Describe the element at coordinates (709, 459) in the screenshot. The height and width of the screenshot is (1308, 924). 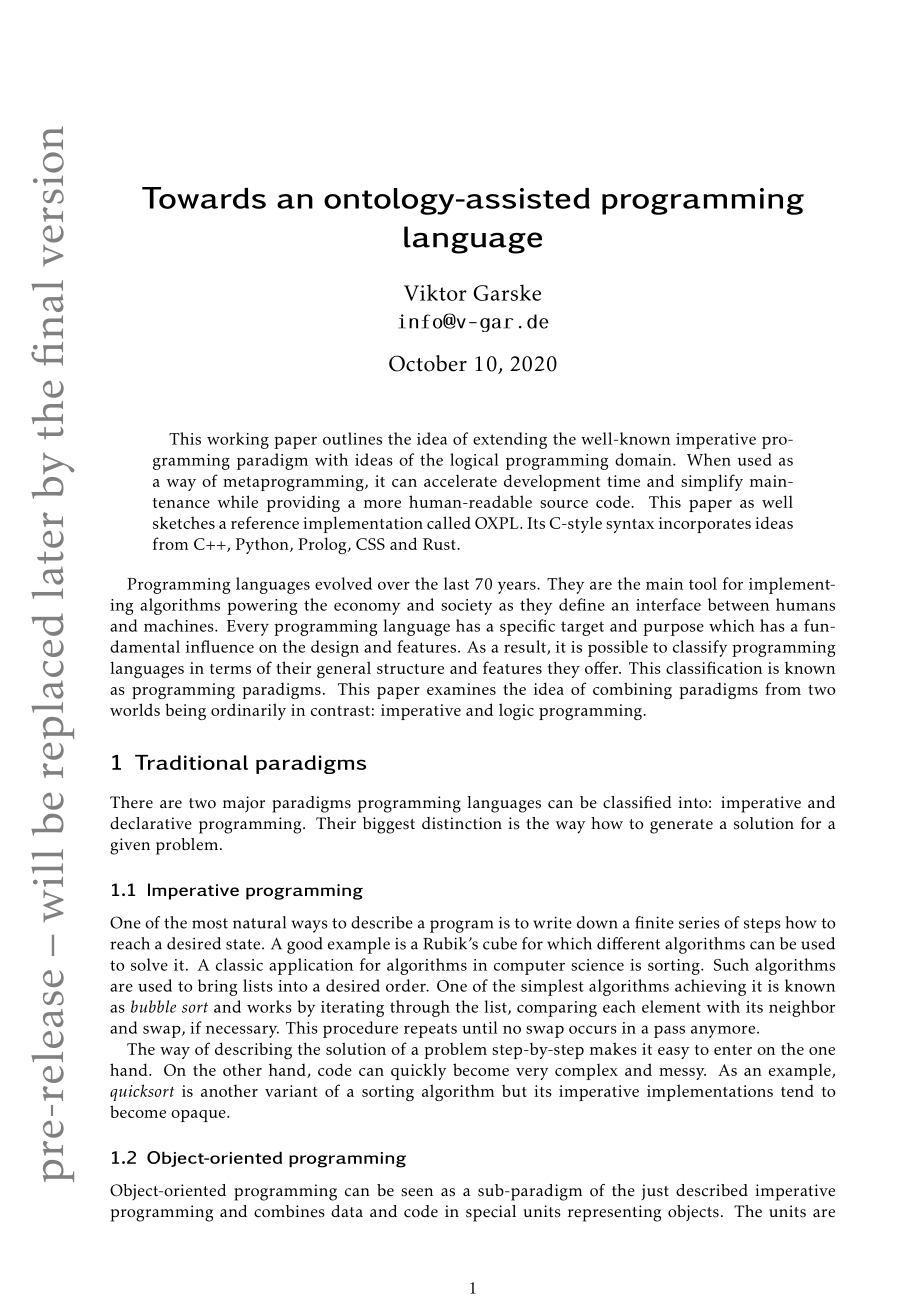
I see `When` at that location.
